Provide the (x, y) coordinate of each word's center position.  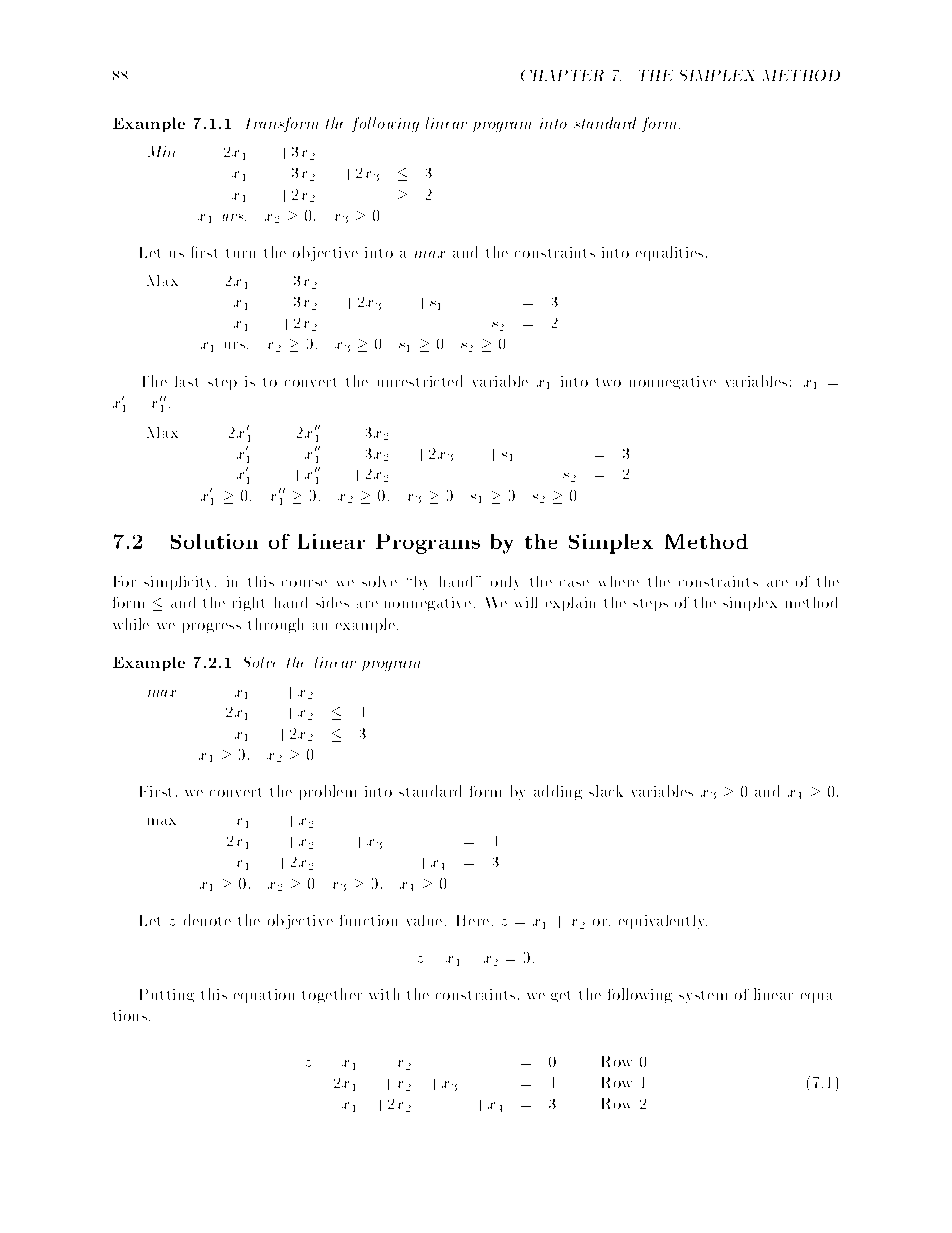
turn (240, 253)
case (574, 583)
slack (606, 791)
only (504, 583)
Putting (167, 995)
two (608, 382)
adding (558, 792)
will (526, 602)
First (155, 791)
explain (570, 604)
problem (328, 792)
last (186, 381)
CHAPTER (562, 75)
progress (212, 628)
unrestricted (420, 381)
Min (161, 151)
